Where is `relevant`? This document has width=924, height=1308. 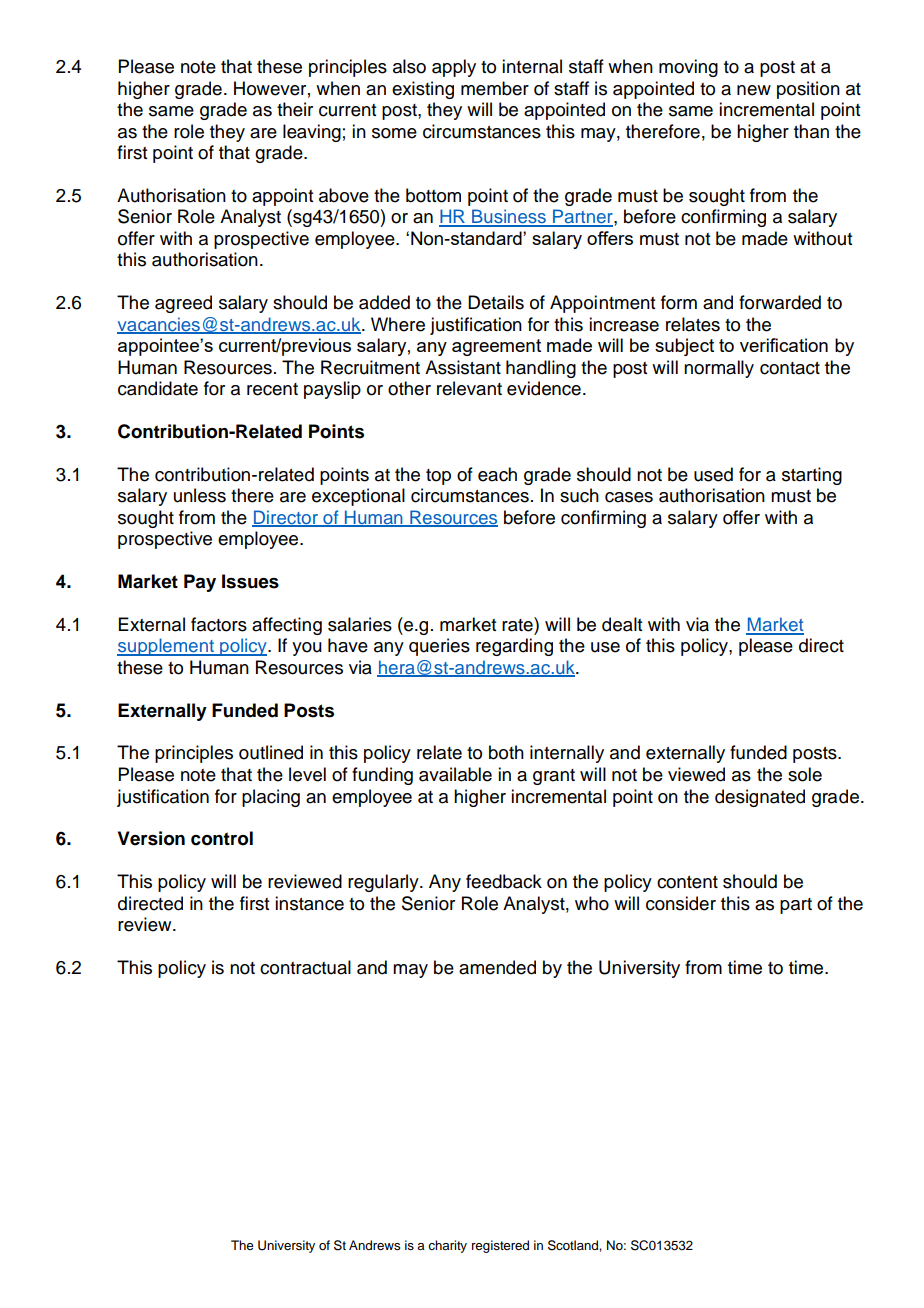 relevant is located at coordinates (469, 388).
